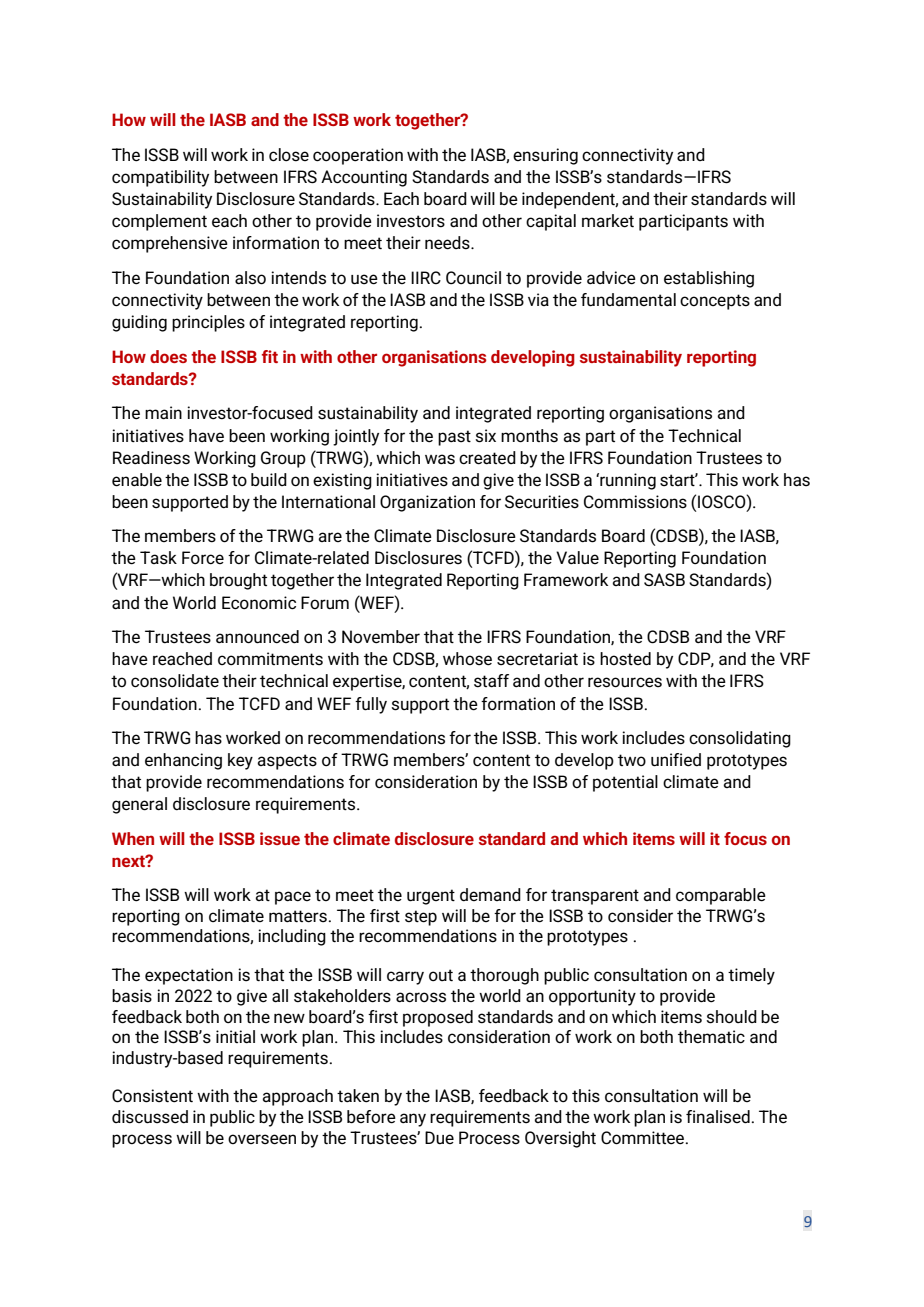 The image size is (924, 1307). Describe the element at coordinates (721, 896) in the screenshot. I see `comparable` at that location.
